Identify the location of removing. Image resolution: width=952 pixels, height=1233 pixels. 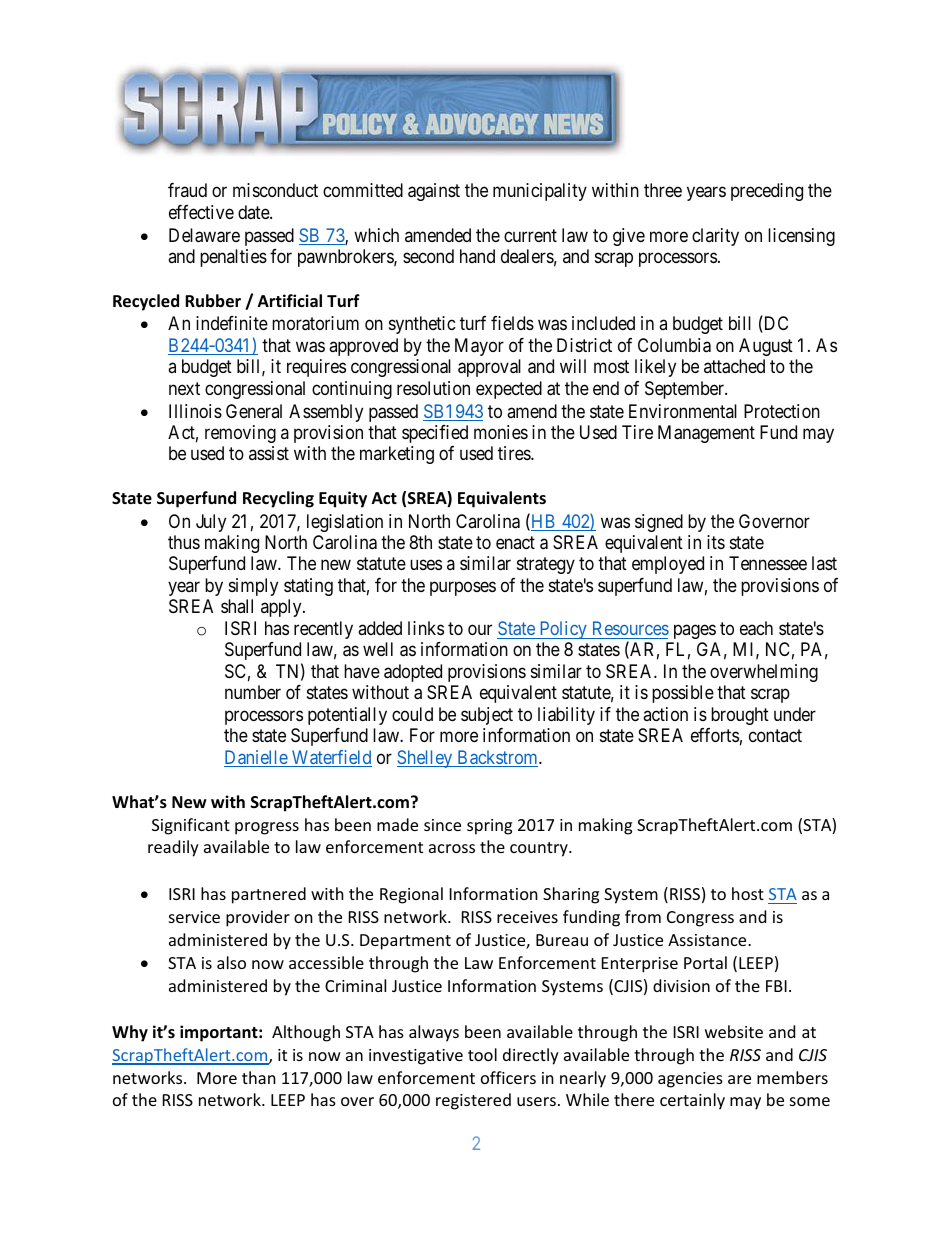
(240, 434).
